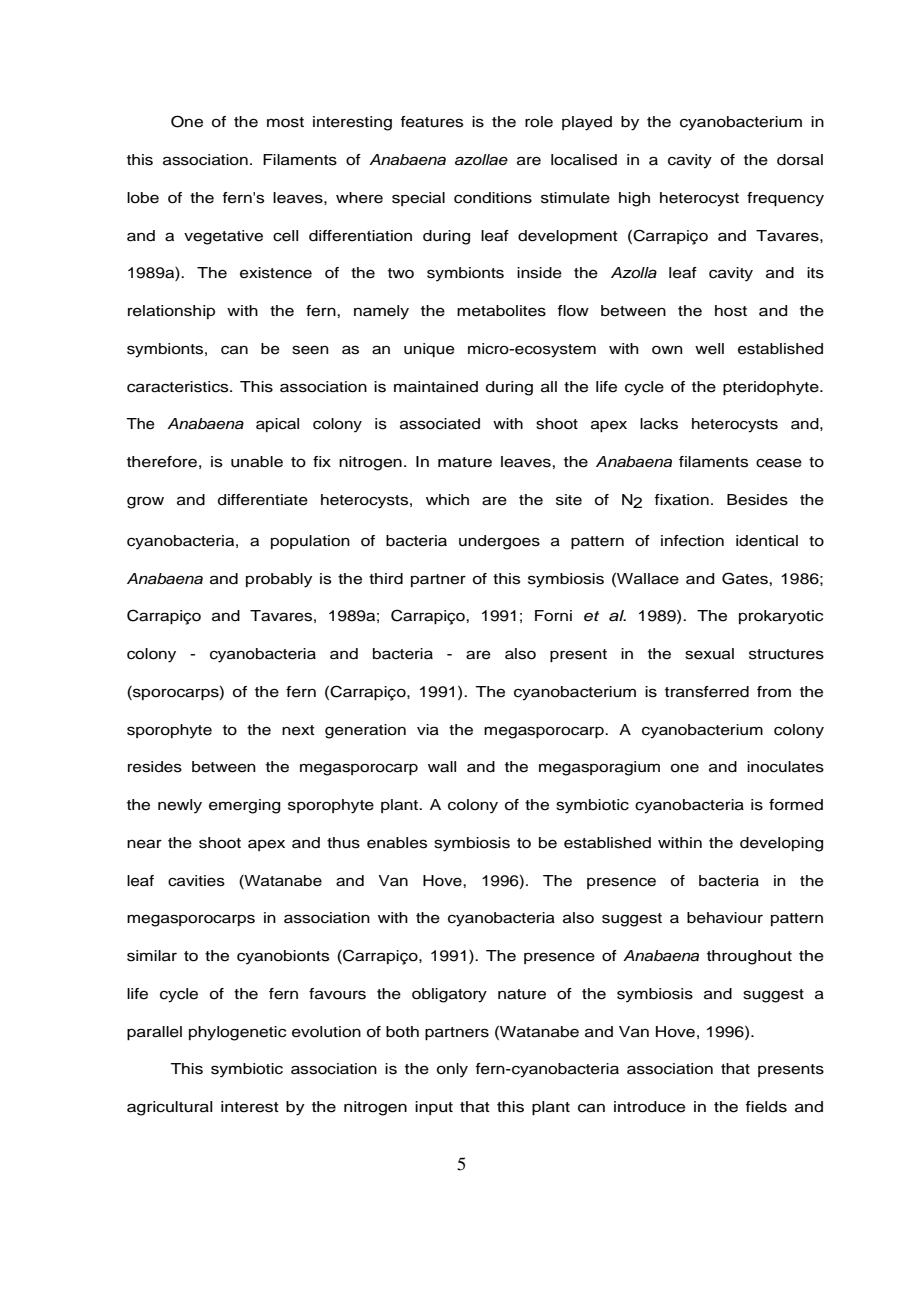 The width and height of the document is (924, 1308). Describe the element at coordinates (432, 122) in the document. I see `features` at that location.
